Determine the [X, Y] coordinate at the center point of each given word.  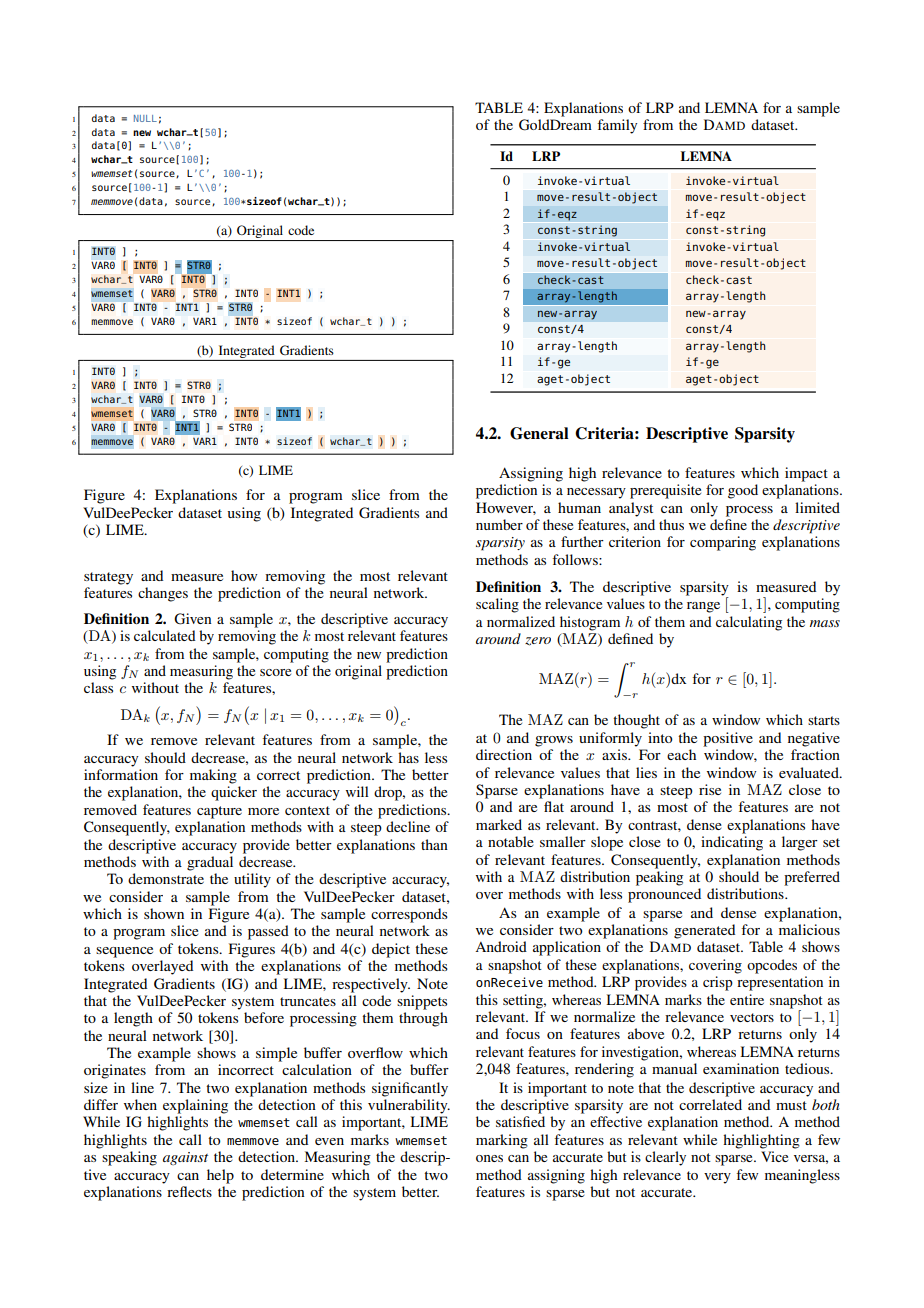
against [185, 1158]
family [617, 126]
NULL [145, 118]
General [539, 433]
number [499, 524]
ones [489, 1158]
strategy [108, 578]
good [743, 491]
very [717, 1178]
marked [499, 824]
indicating [732, 843]
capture [219, 812]
